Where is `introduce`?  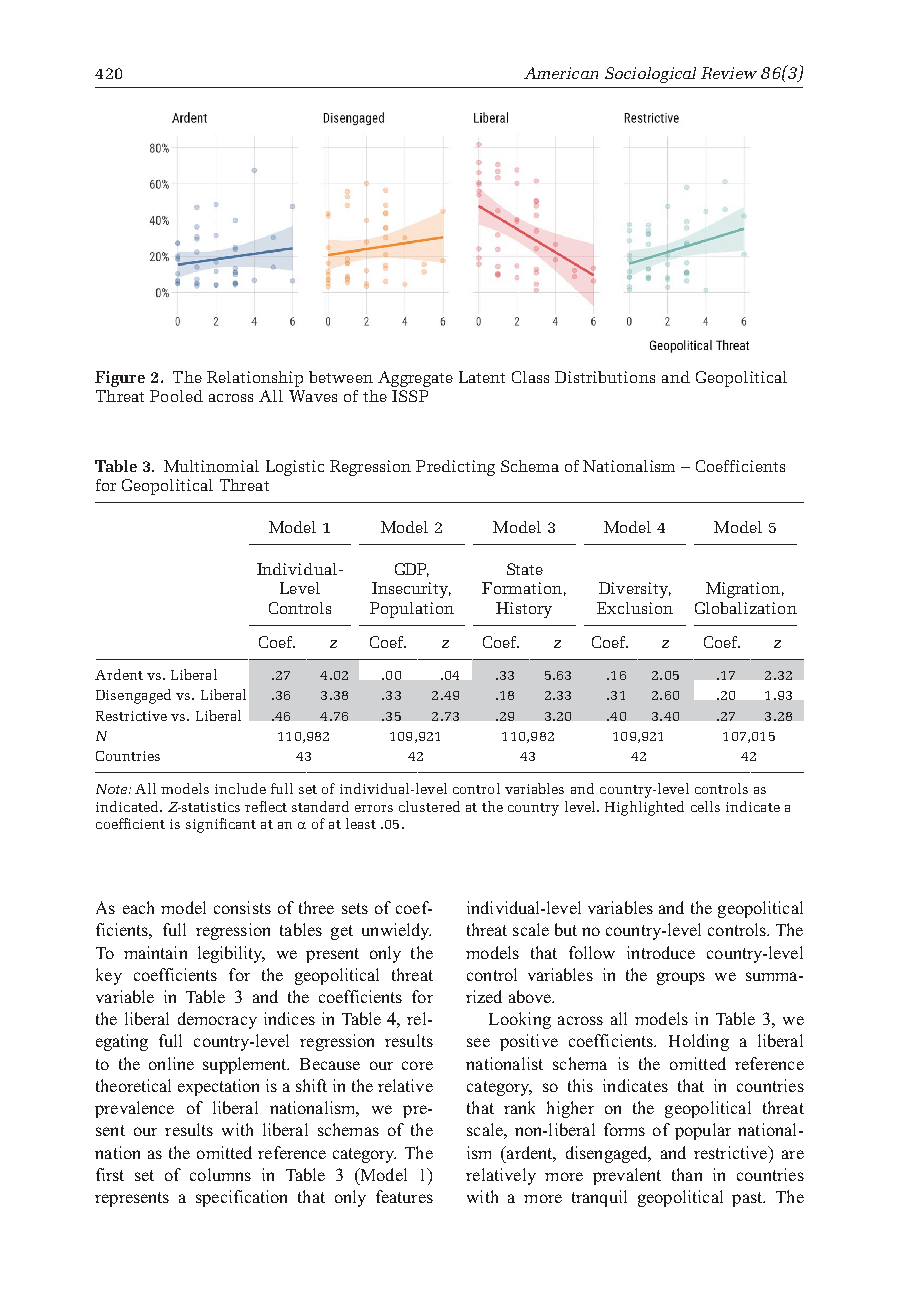 introduce is located at coordinates (661, 952).
